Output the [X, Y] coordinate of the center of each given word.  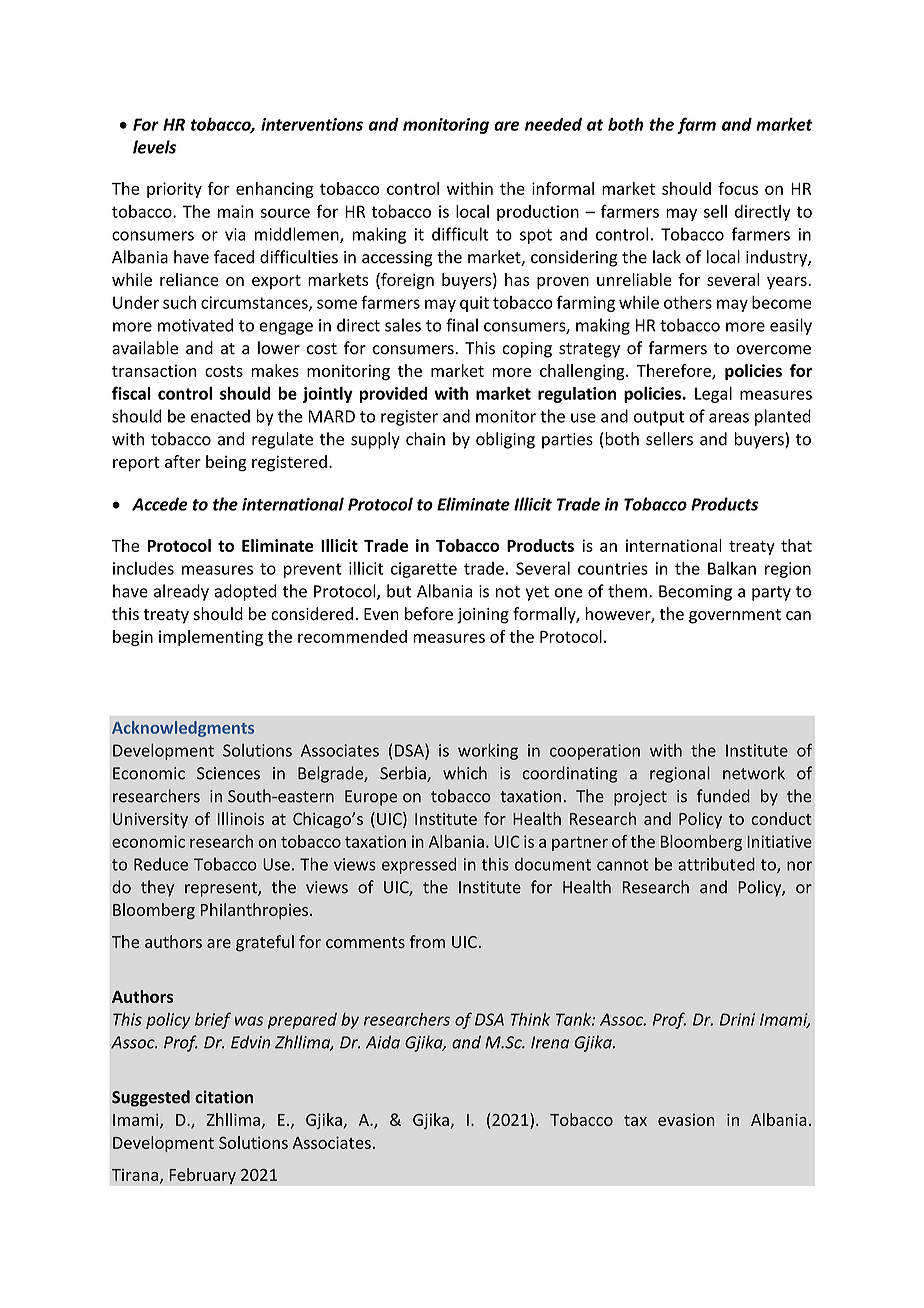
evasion [686, 1120]
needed [553, 124]
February [202, 1176]
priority [174, 190]
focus [738, 188]
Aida [383, 1042]
